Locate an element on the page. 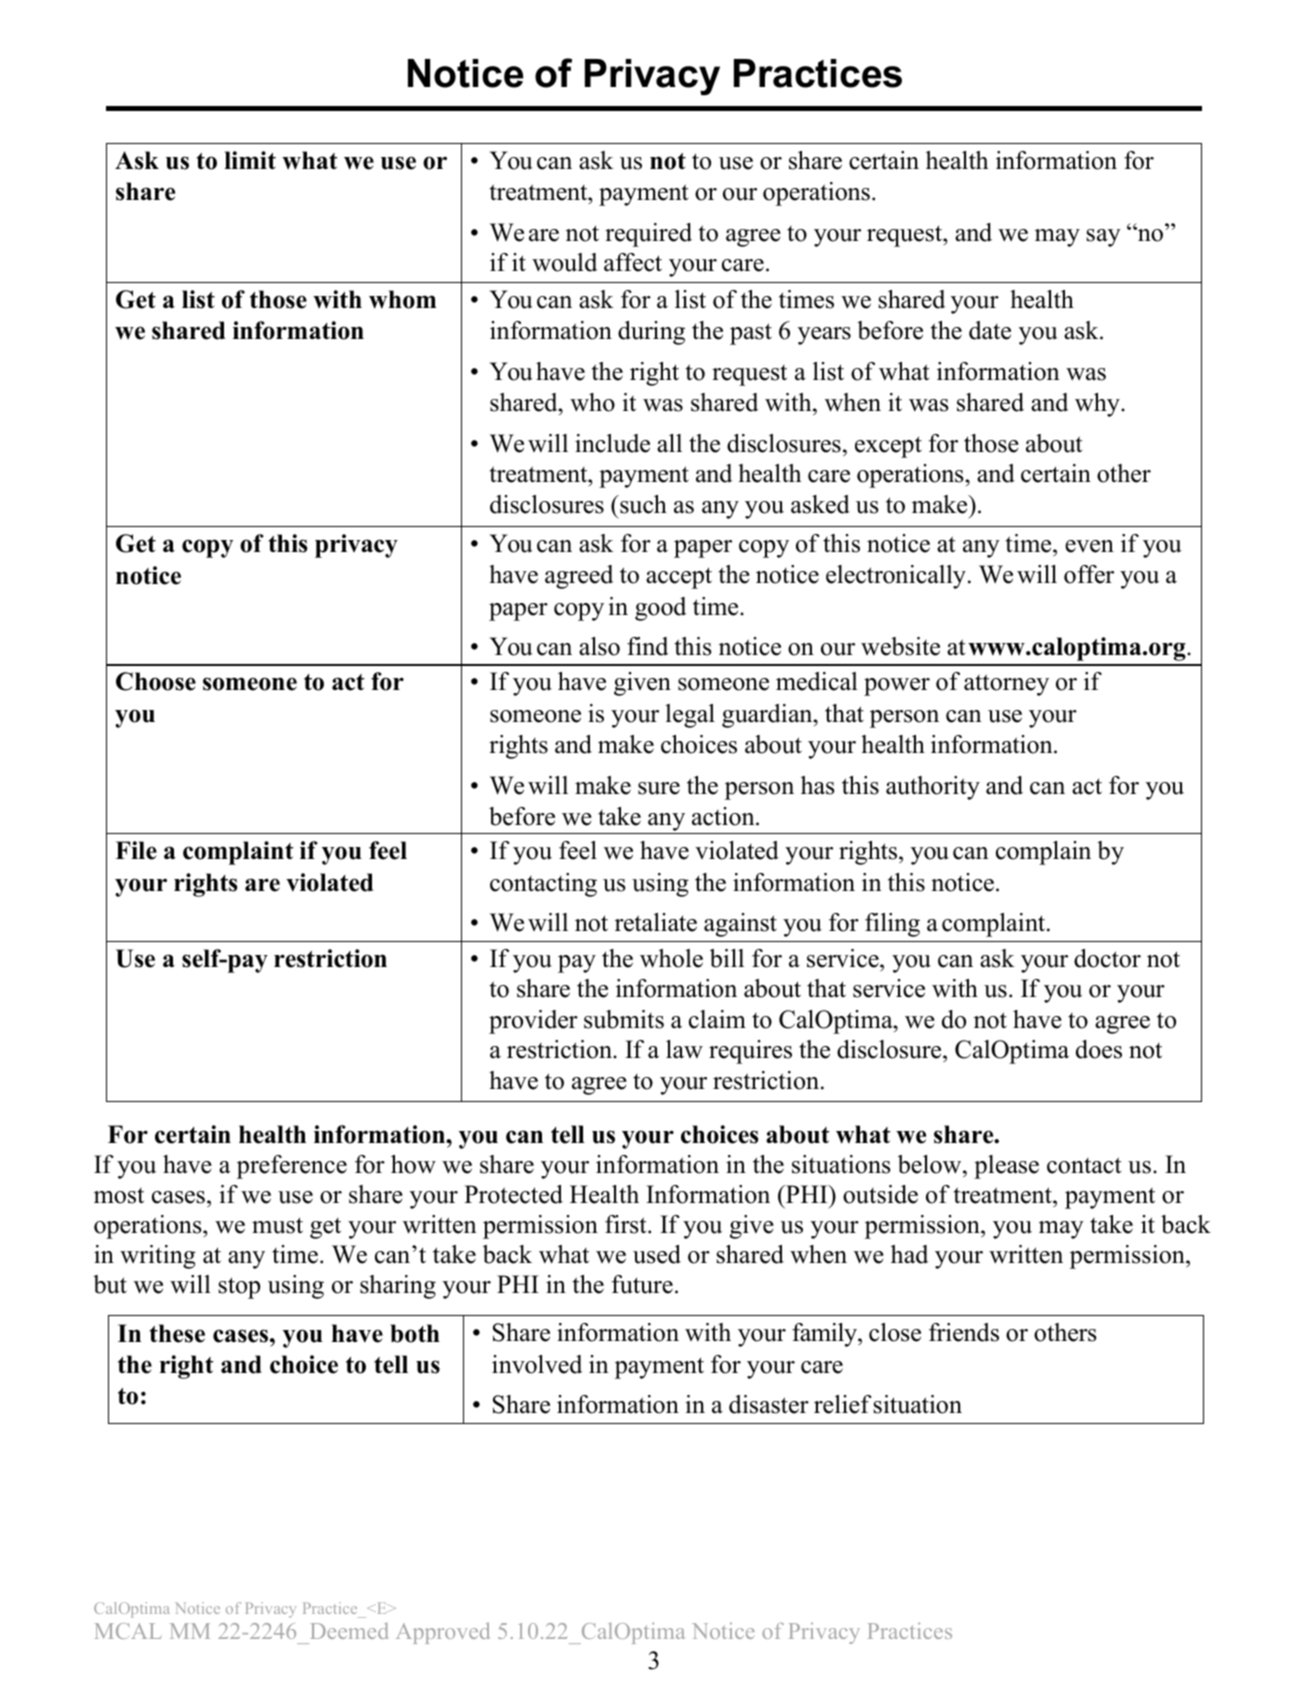  please is located at coordinates (1006, 1167).
